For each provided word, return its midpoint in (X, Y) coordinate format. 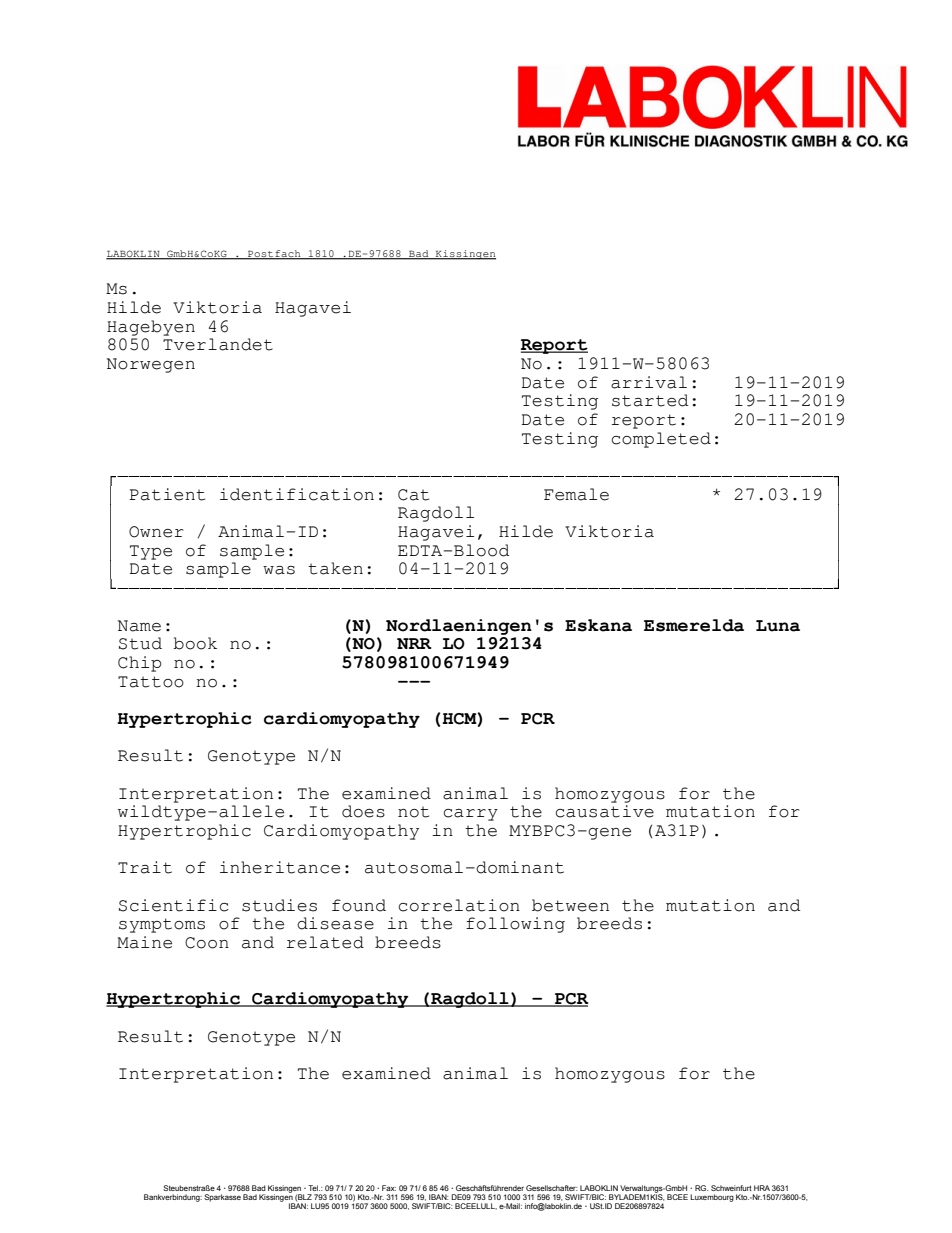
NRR (414, 643)
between (570, 905)
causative (604, 811)
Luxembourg (712, 1198)
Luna (778, 626)
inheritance (280, 867)
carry (470, 815)
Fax (389, 1188)
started (650, 400)
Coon (207, 943)
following (515, 925)
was (279, 570)
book (195, 643)
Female (576, 494)
